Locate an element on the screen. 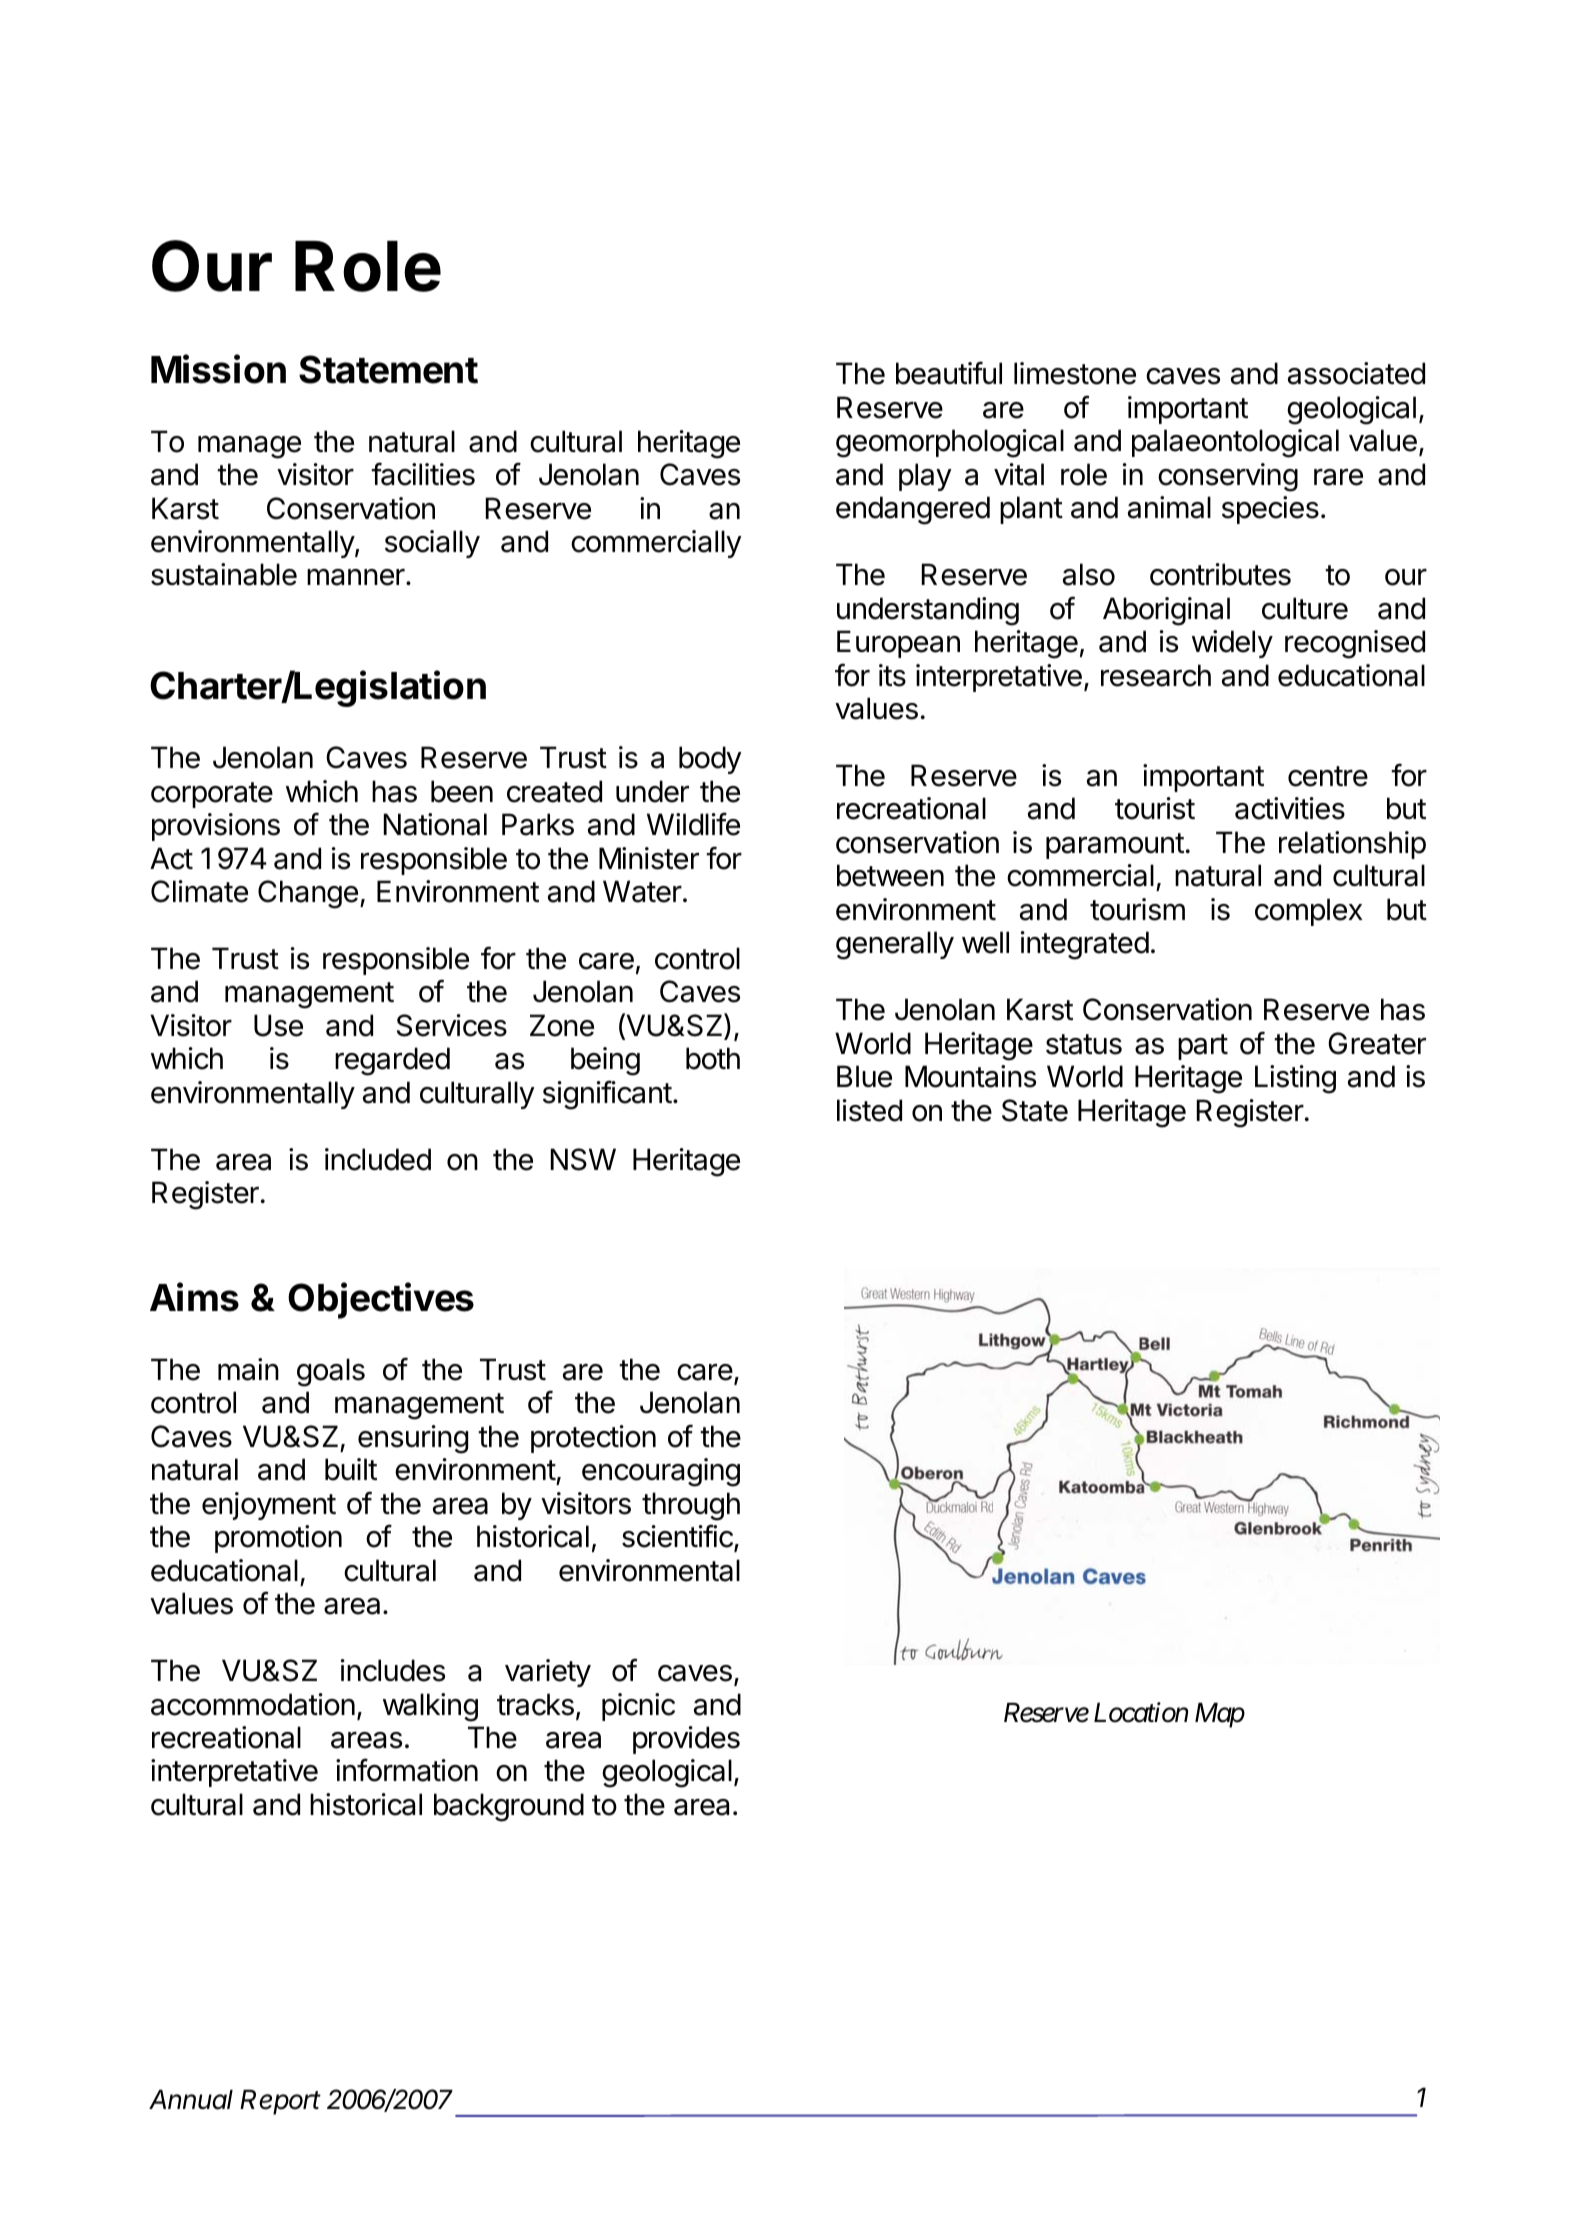 The width and height of the screenshot is (1576, 2229). facilities is located at coordinates (423, 474).
